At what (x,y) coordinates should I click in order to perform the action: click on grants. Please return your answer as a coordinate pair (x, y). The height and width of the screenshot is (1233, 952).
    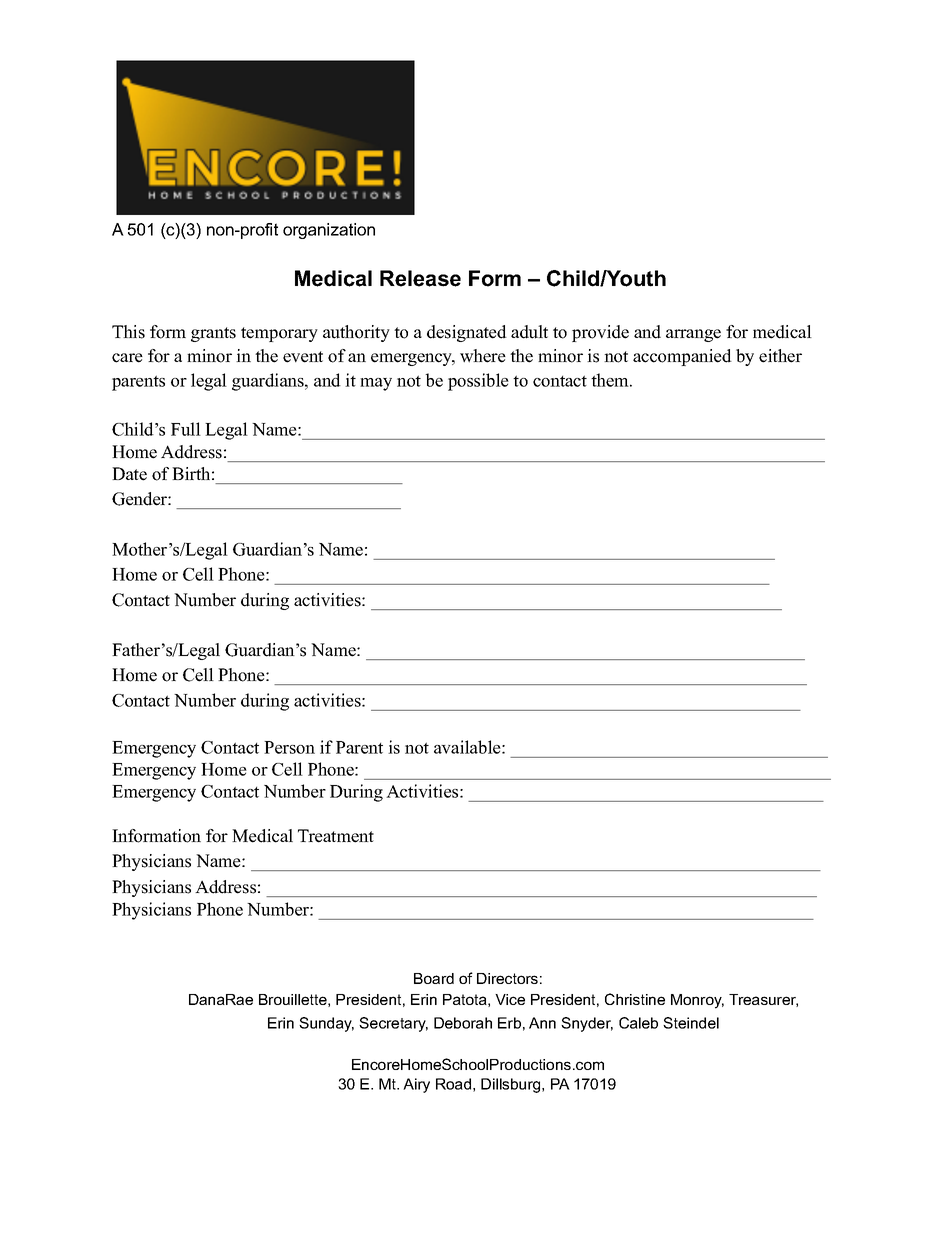
    Looking at the image, I should click on (213, 334).
